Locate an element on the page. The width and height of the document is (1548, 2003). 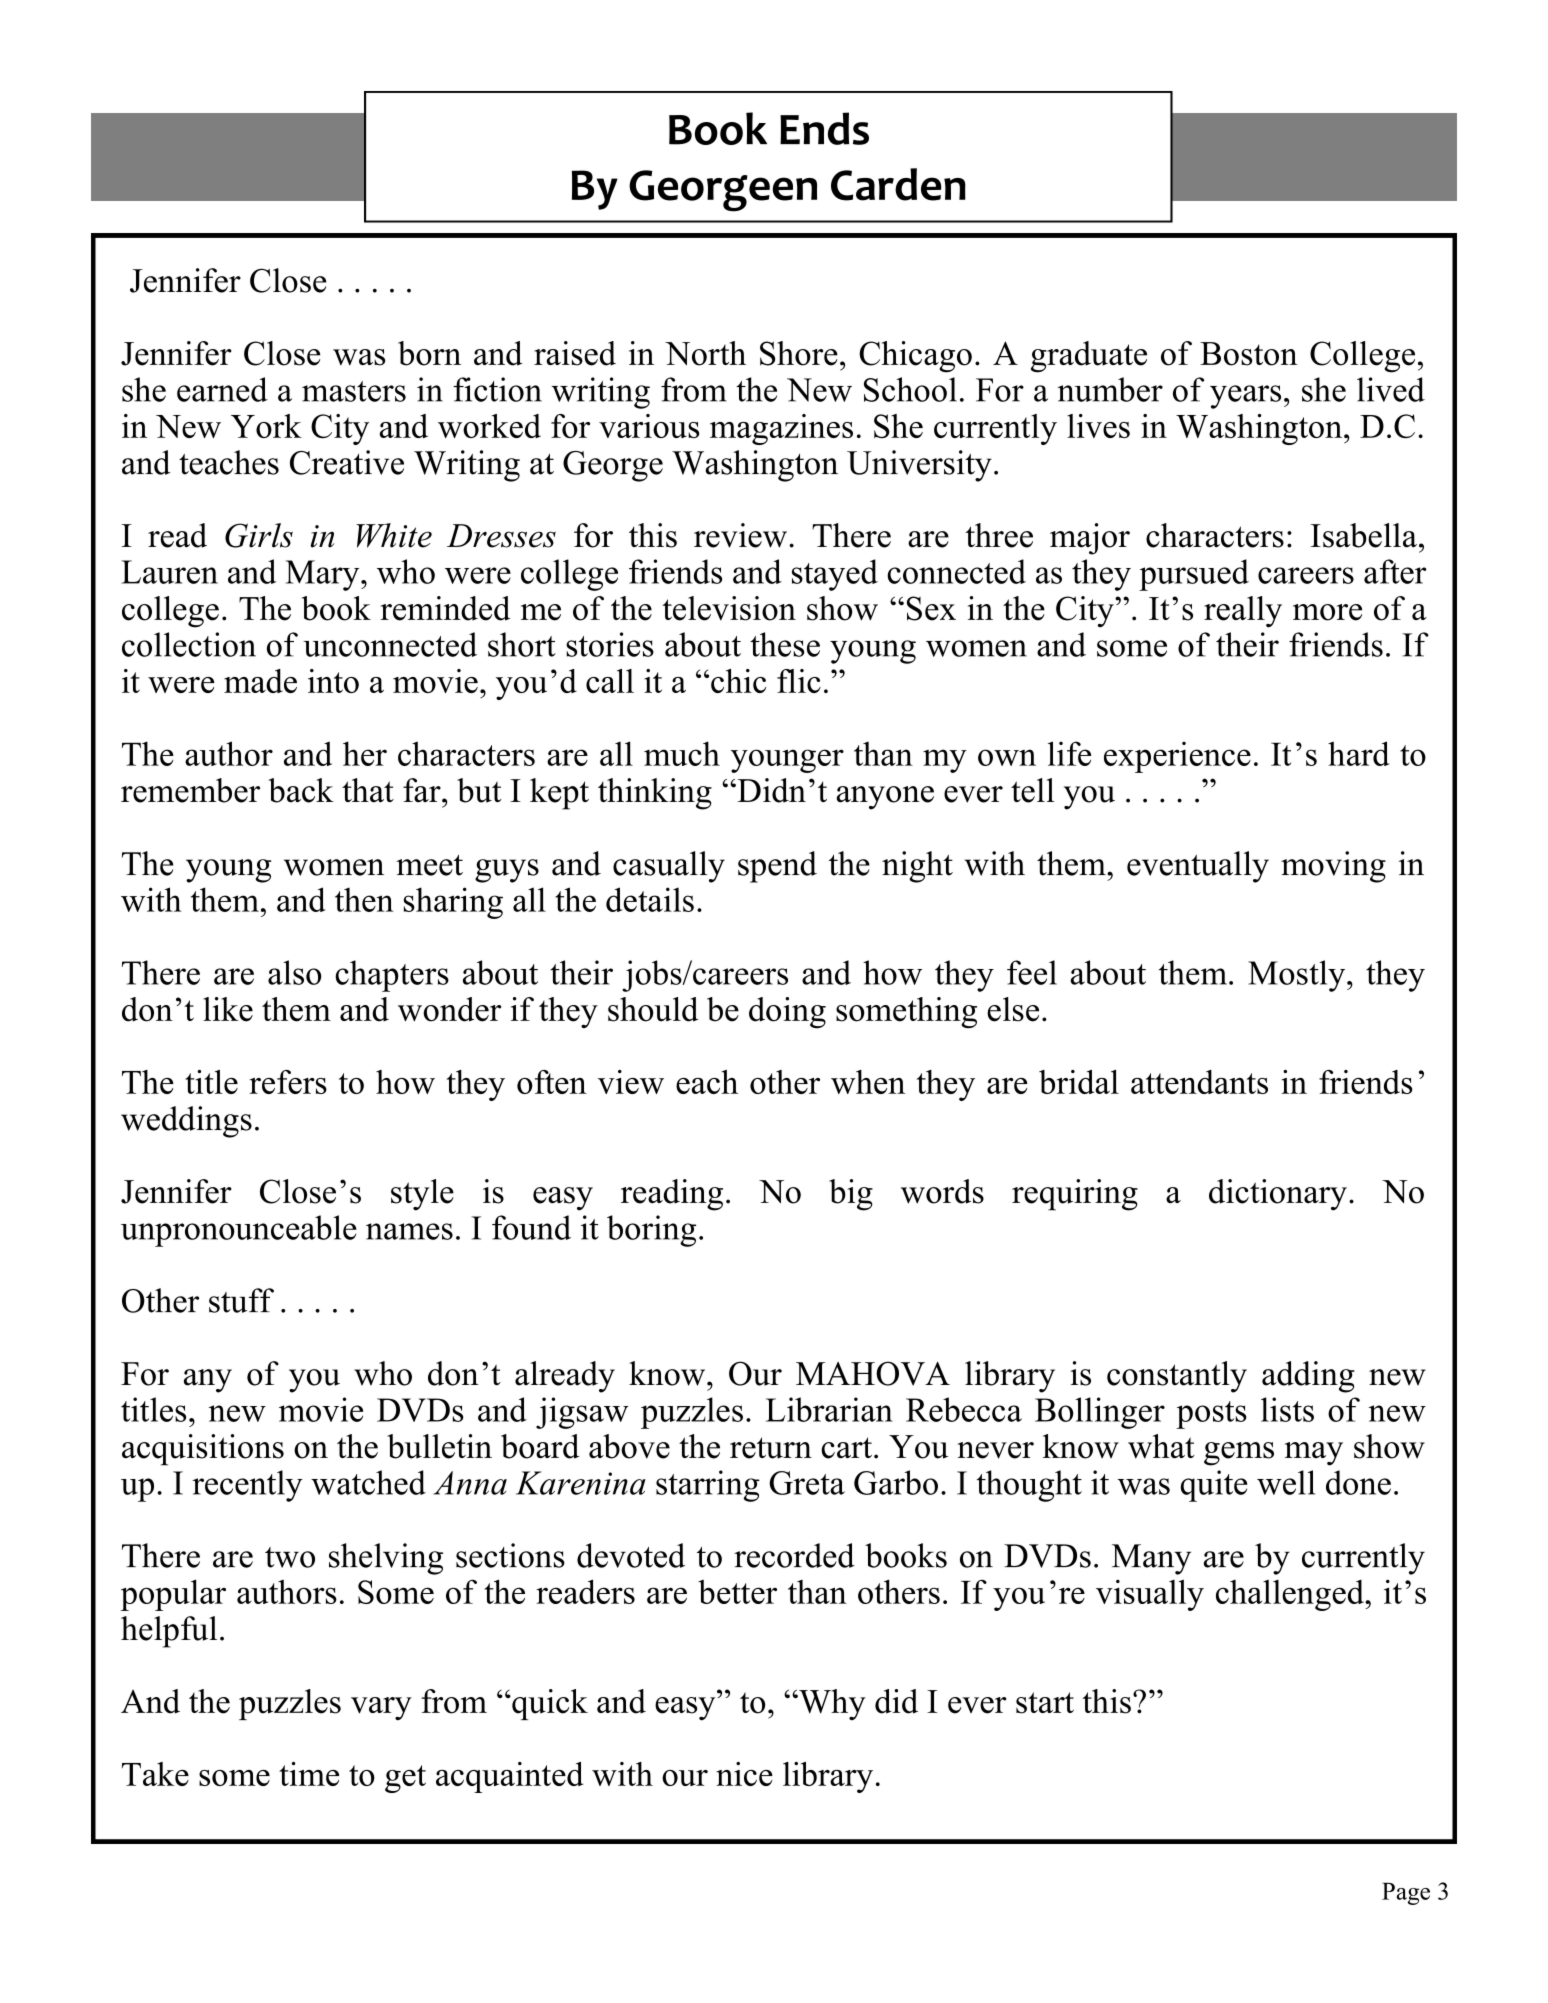
time is located at coordinates (309, 1774).
